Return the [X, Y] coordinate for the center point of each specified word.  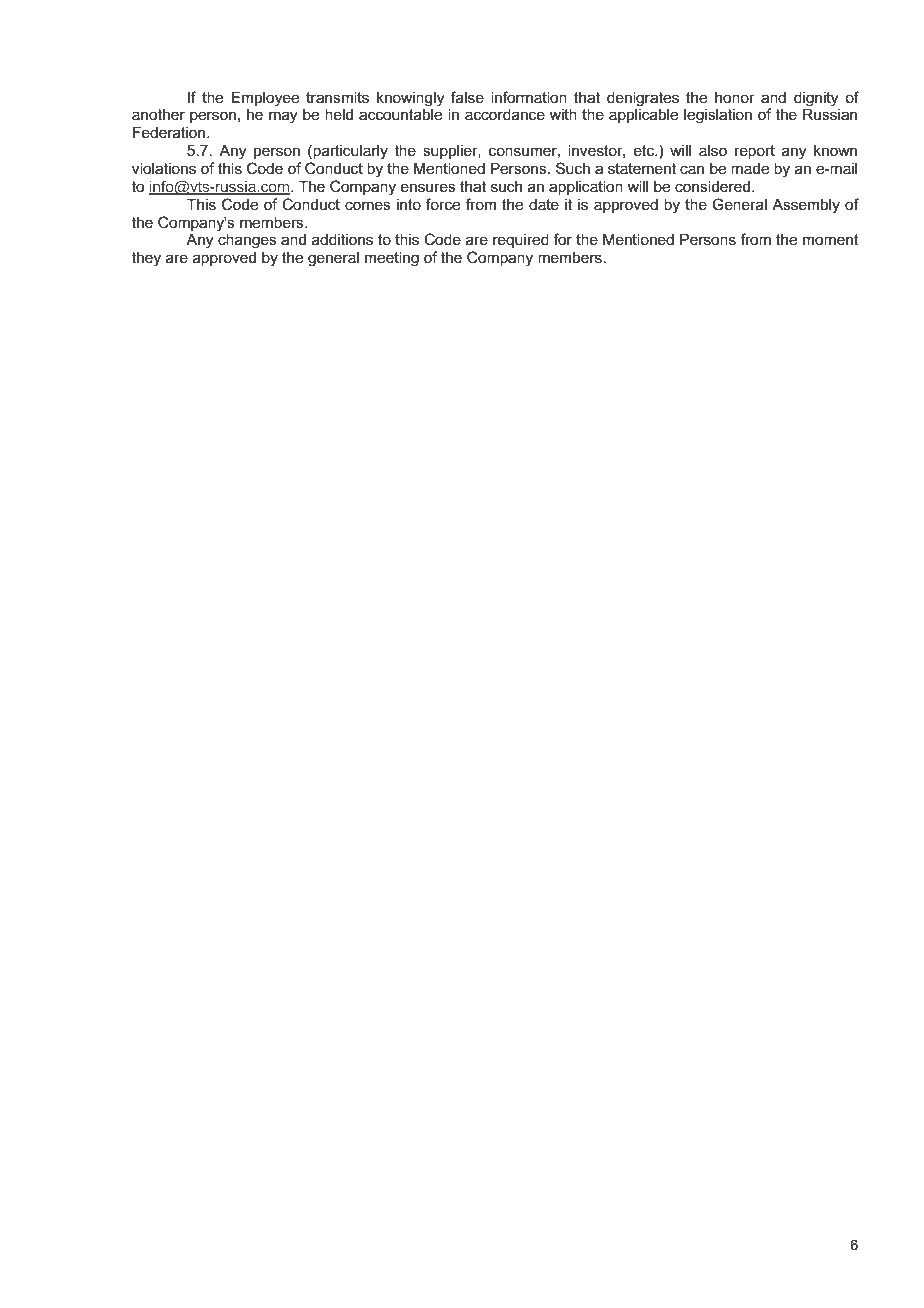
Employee [265, 99]
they [146, 259]
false [467, 97]
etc [645, 150]
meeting [392, 259]
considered [712, 186]
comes [368, 205]
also [713, 150]
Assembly [806, 206]
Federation [170, 132]
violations [164, 168]
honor [735, 97]
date [544, 204]
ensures [428, 187]
